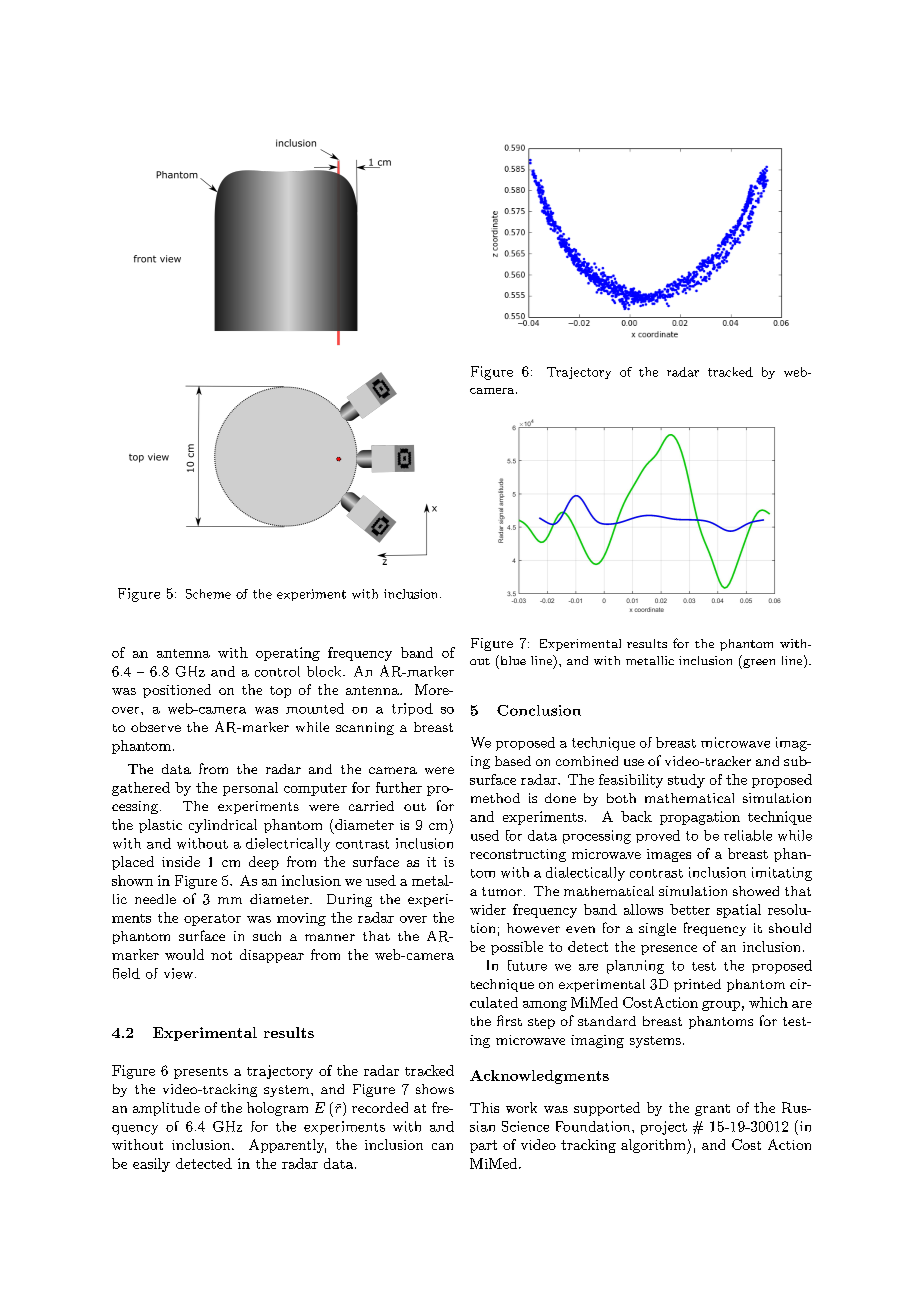 The height and width of the screenshot is (1308, 924). Describe the element at coordinates (756, 891) in the screenshot. I see `showed` at that location.
